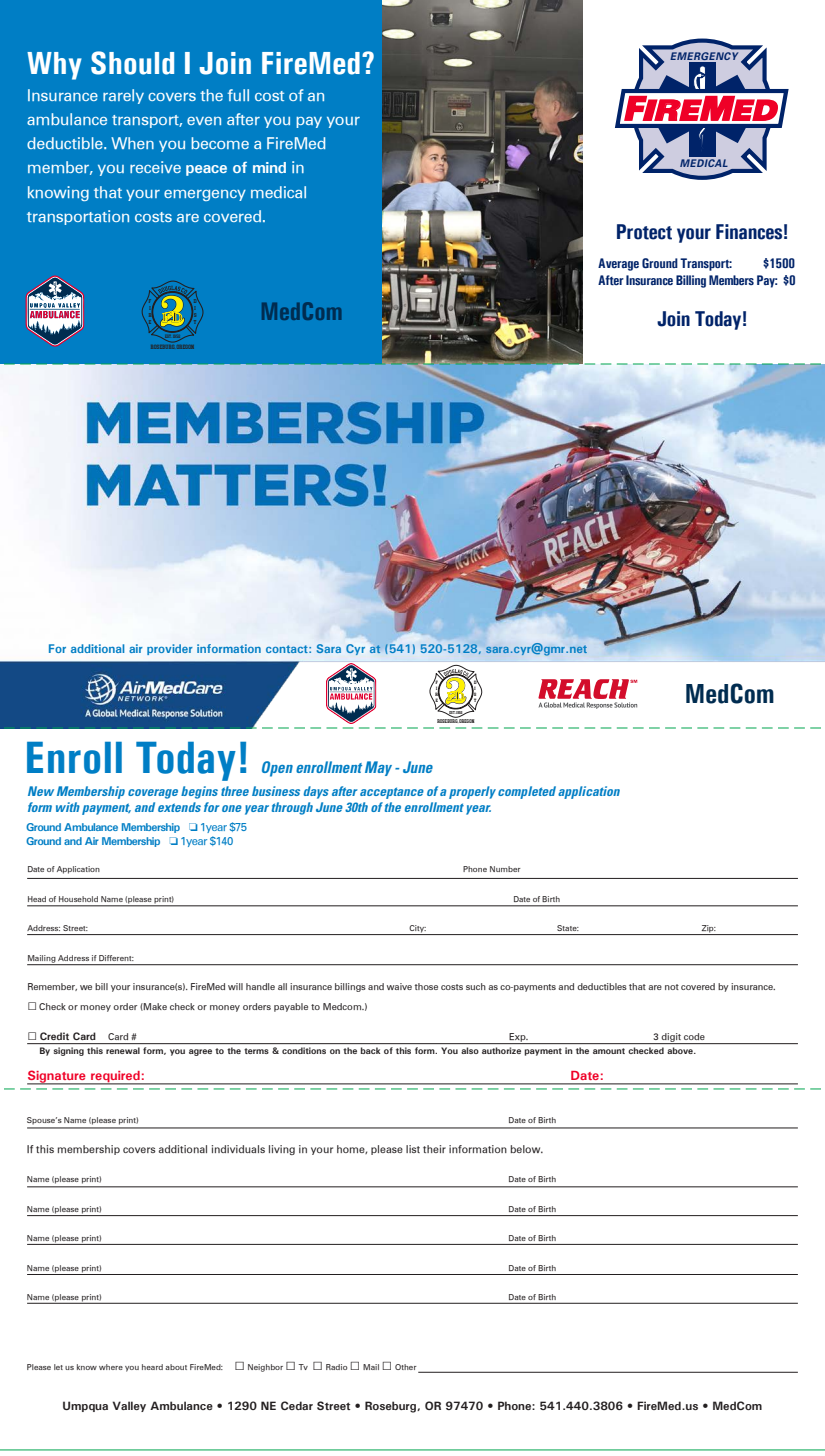 This page has height=1456, width=825. I want to click on rarely, so click(123, 96).
